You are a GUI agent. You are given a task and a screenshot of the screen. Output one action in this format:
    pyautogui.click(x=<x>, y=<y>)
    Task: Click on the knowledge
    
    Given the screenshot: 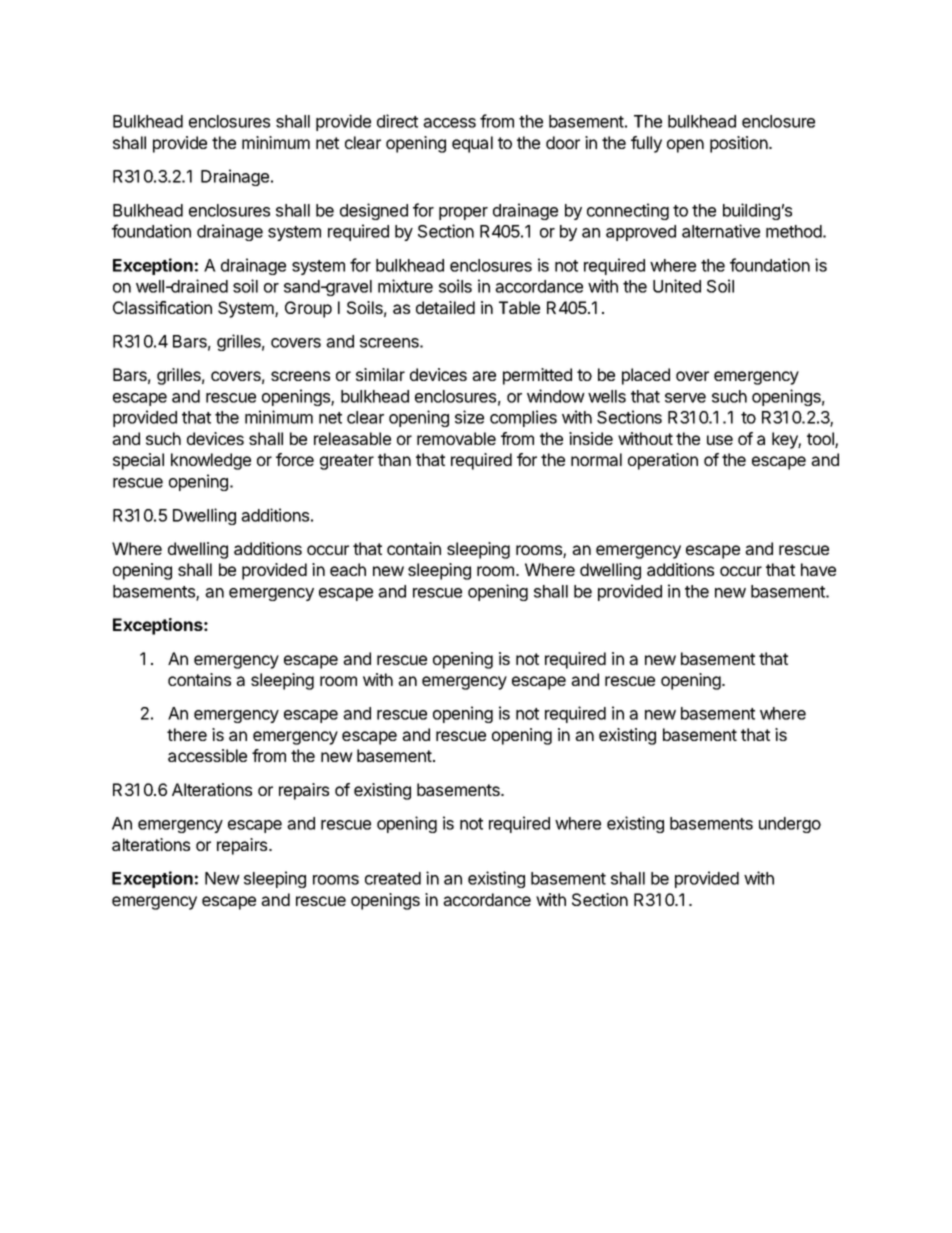 What is the action you would take?
    pyautogui.click(x=211, y=461)
